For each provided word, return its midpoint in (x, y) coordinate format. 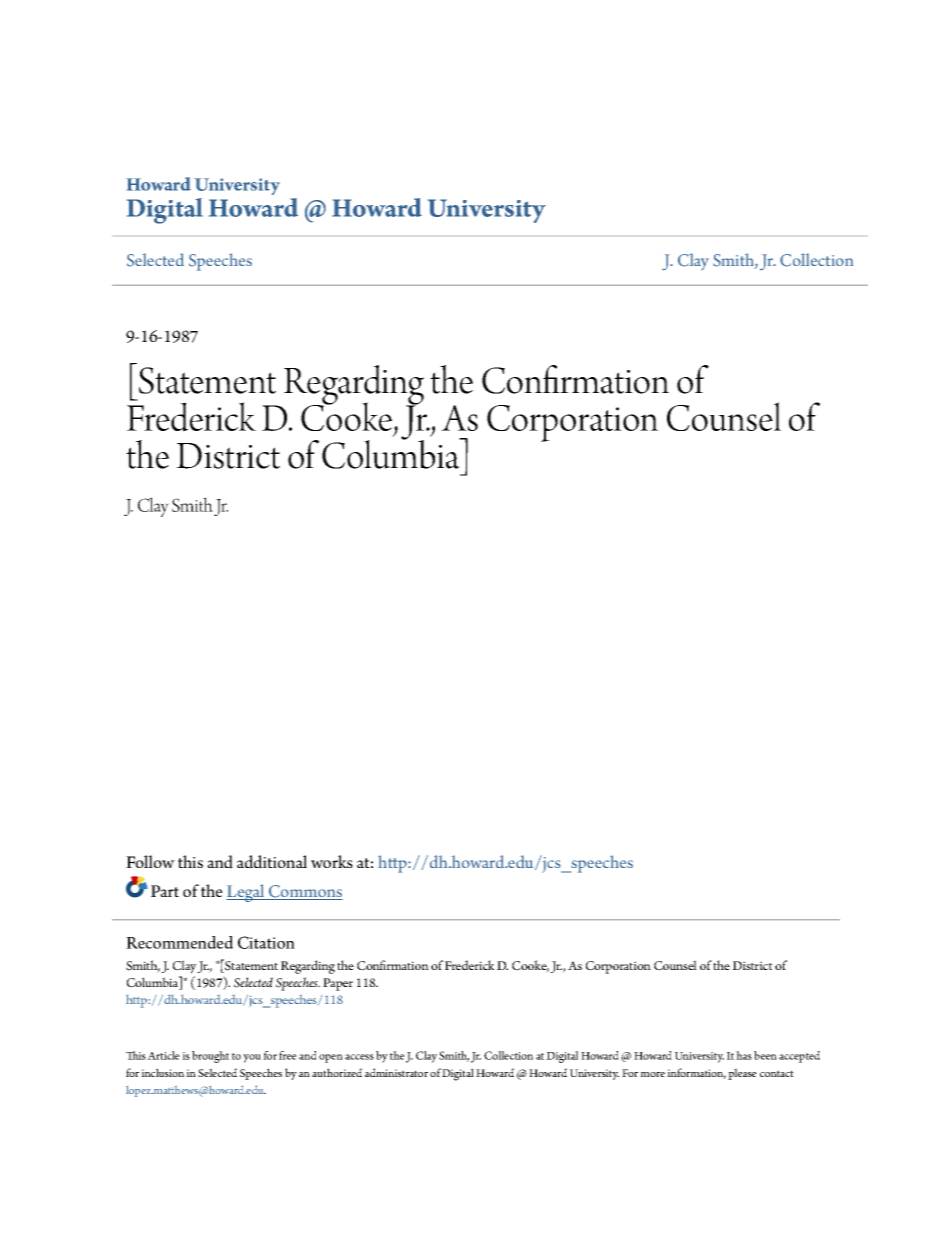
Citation (266, 942)
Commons (305, 892)
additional (272, 862)
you (252, 1058)
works (332, 861)
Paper (338, 984)
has (744, 1055)
